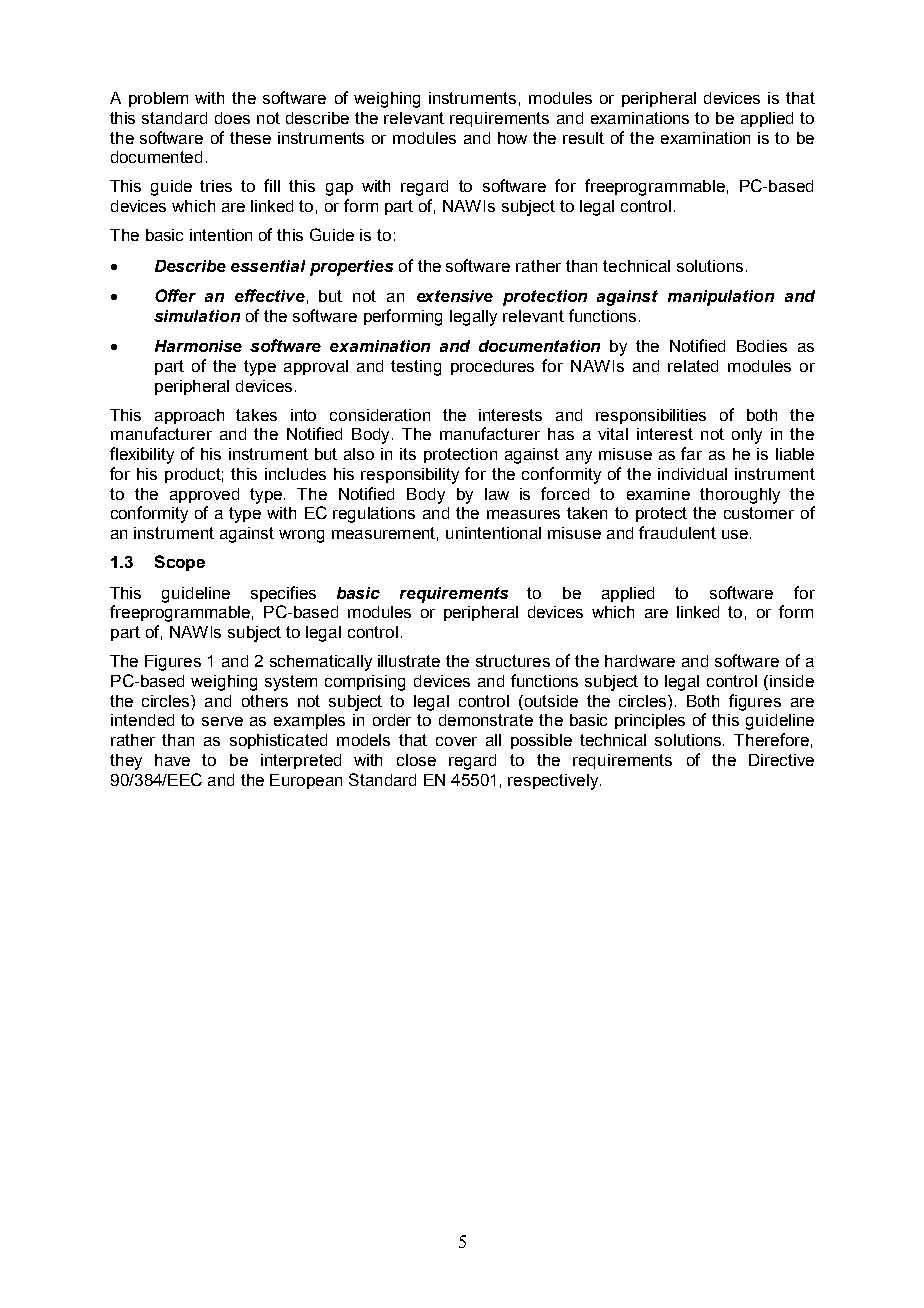 This screenshot has height=1308, width=924. Describe the element at coordinates (677, 532) in the screenshot. I see `fraudulent` at that location.
